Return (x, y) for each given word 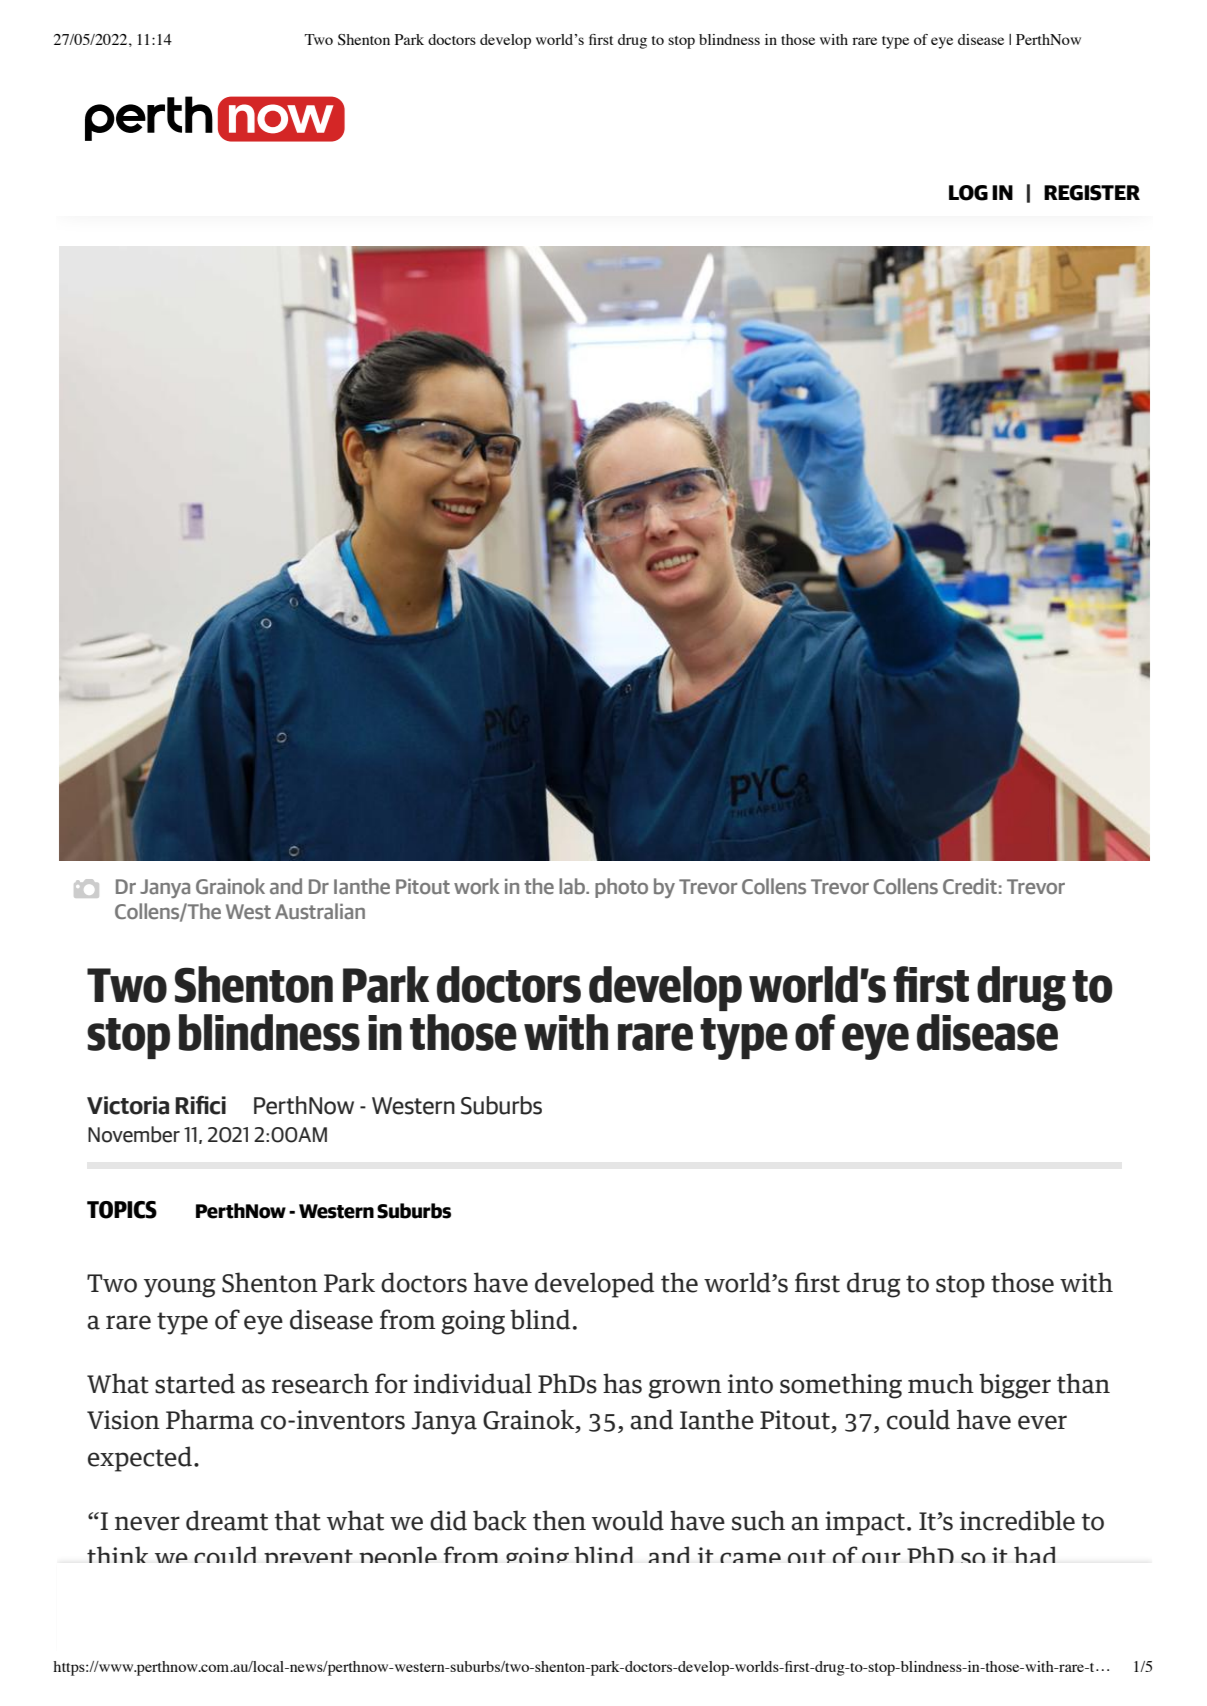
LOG (968, 193)
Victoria (128, 1105)
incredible (1017, 1520)
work (476, 886)
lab (573, 886)
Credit (970, 886)
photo (621, 888)
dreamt (227, 1520)
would (628, 1520)
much (941, 1383)
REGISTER (1092, 193)
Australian (320, 911)
